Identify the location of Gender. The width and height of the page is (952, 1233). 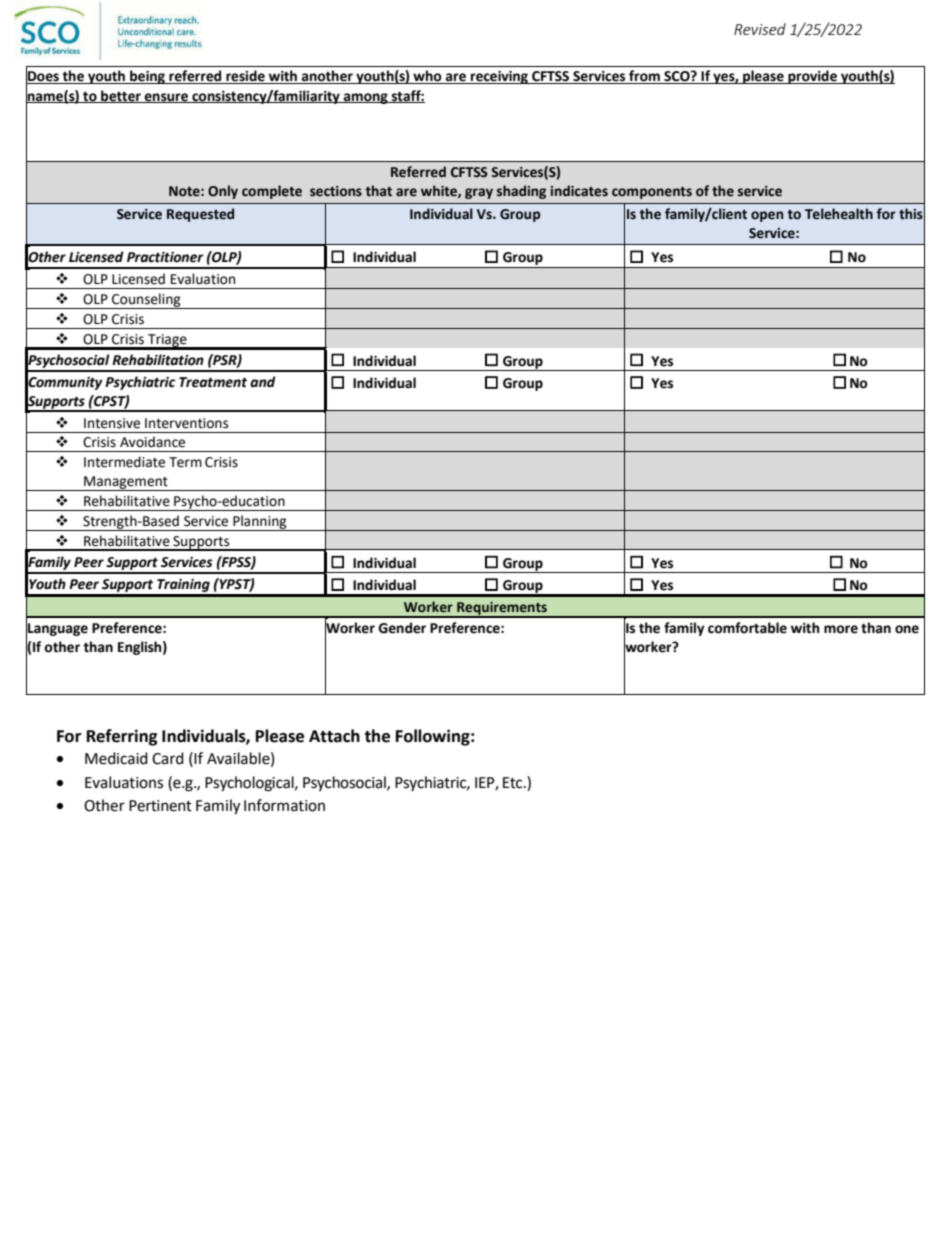
(402, 628).
